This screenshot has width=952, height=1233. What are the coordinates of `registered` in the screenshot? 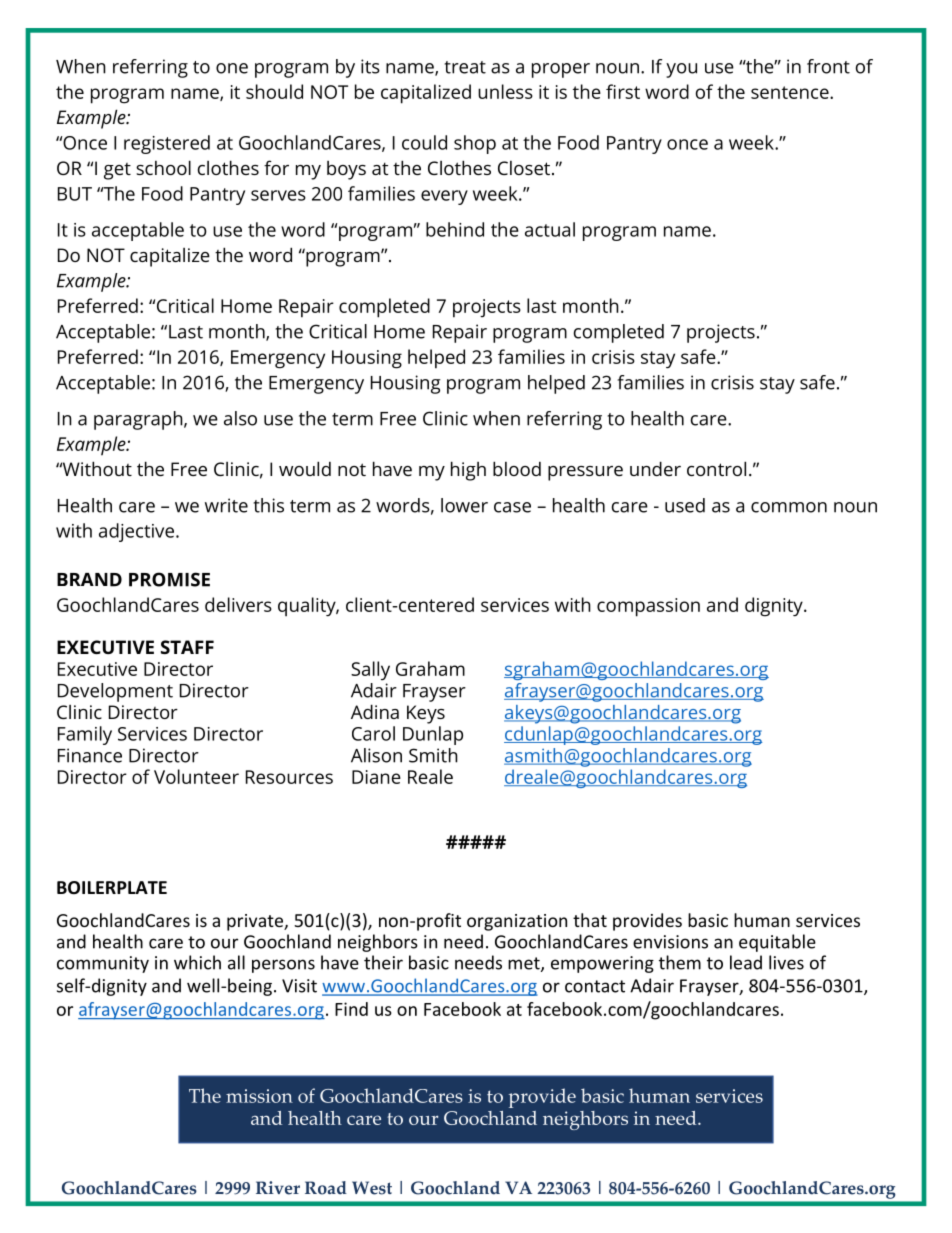 It's located at (167, 144).
